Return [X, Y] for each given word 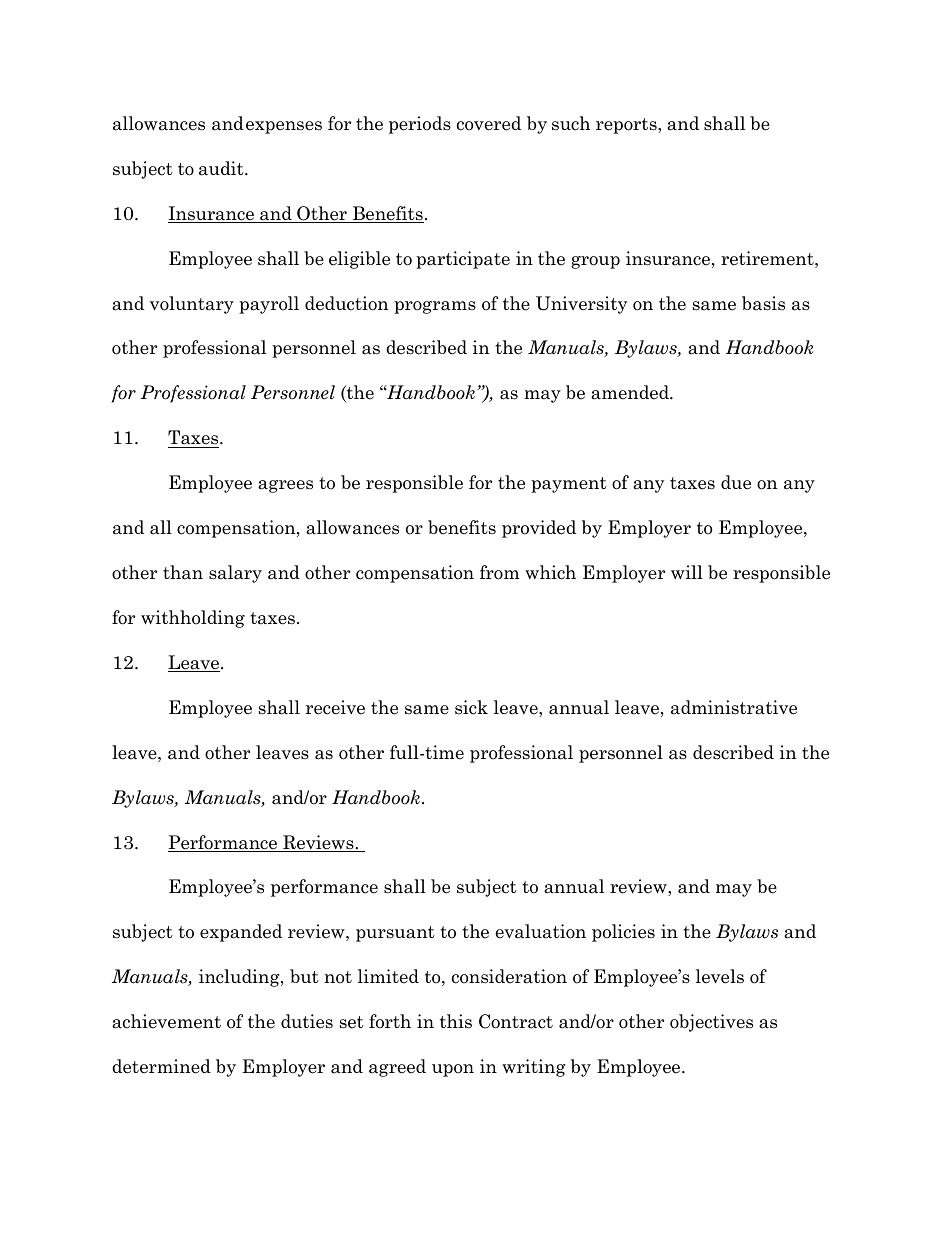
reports [627, 126]
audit [222, 168]
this [456, 1021]
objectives [711, 1023]
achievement [166, 1021]
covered [489, 123]
